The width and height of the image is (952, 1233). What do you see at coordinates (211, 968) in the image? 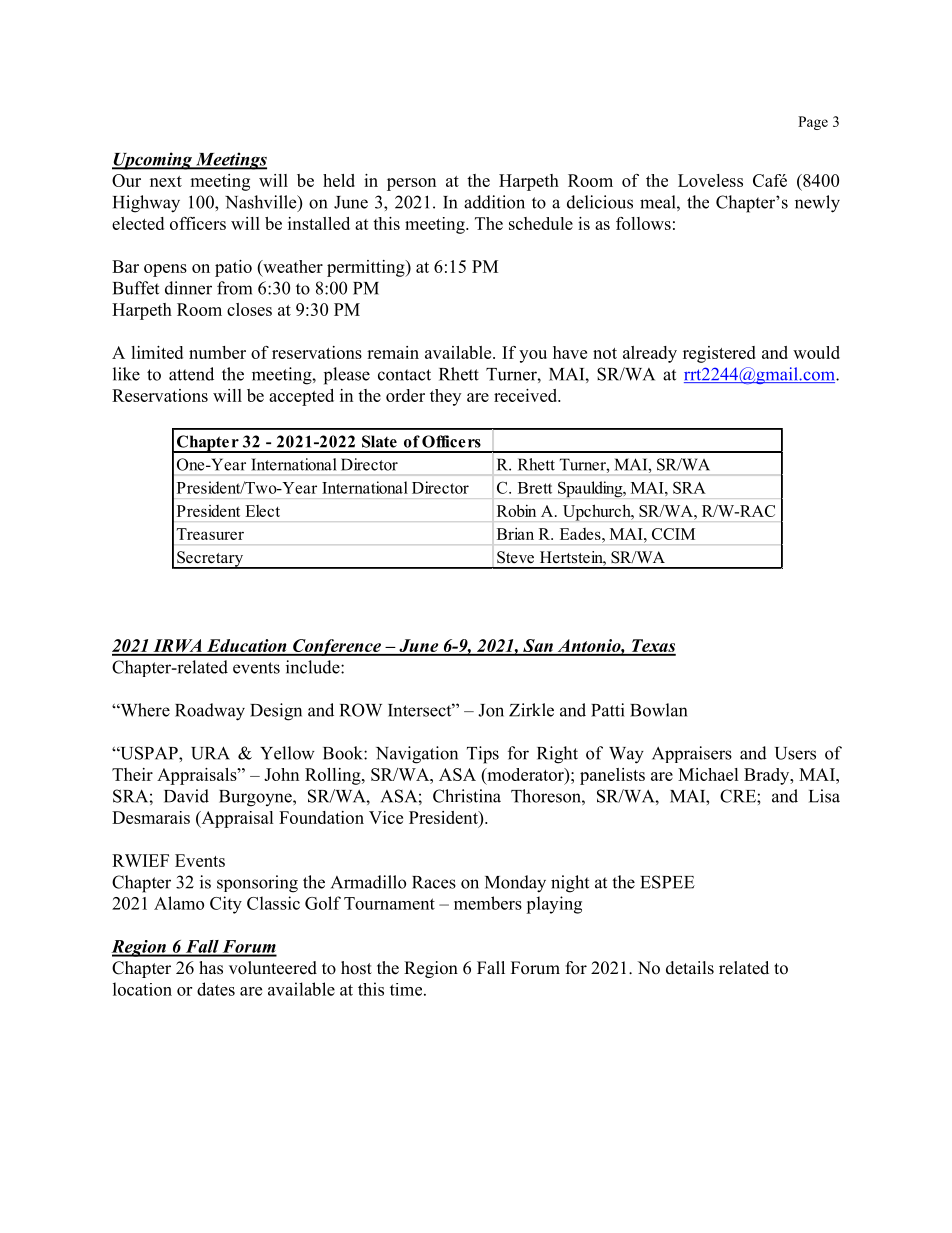
I see `has` at bounding box center [211, 968].
